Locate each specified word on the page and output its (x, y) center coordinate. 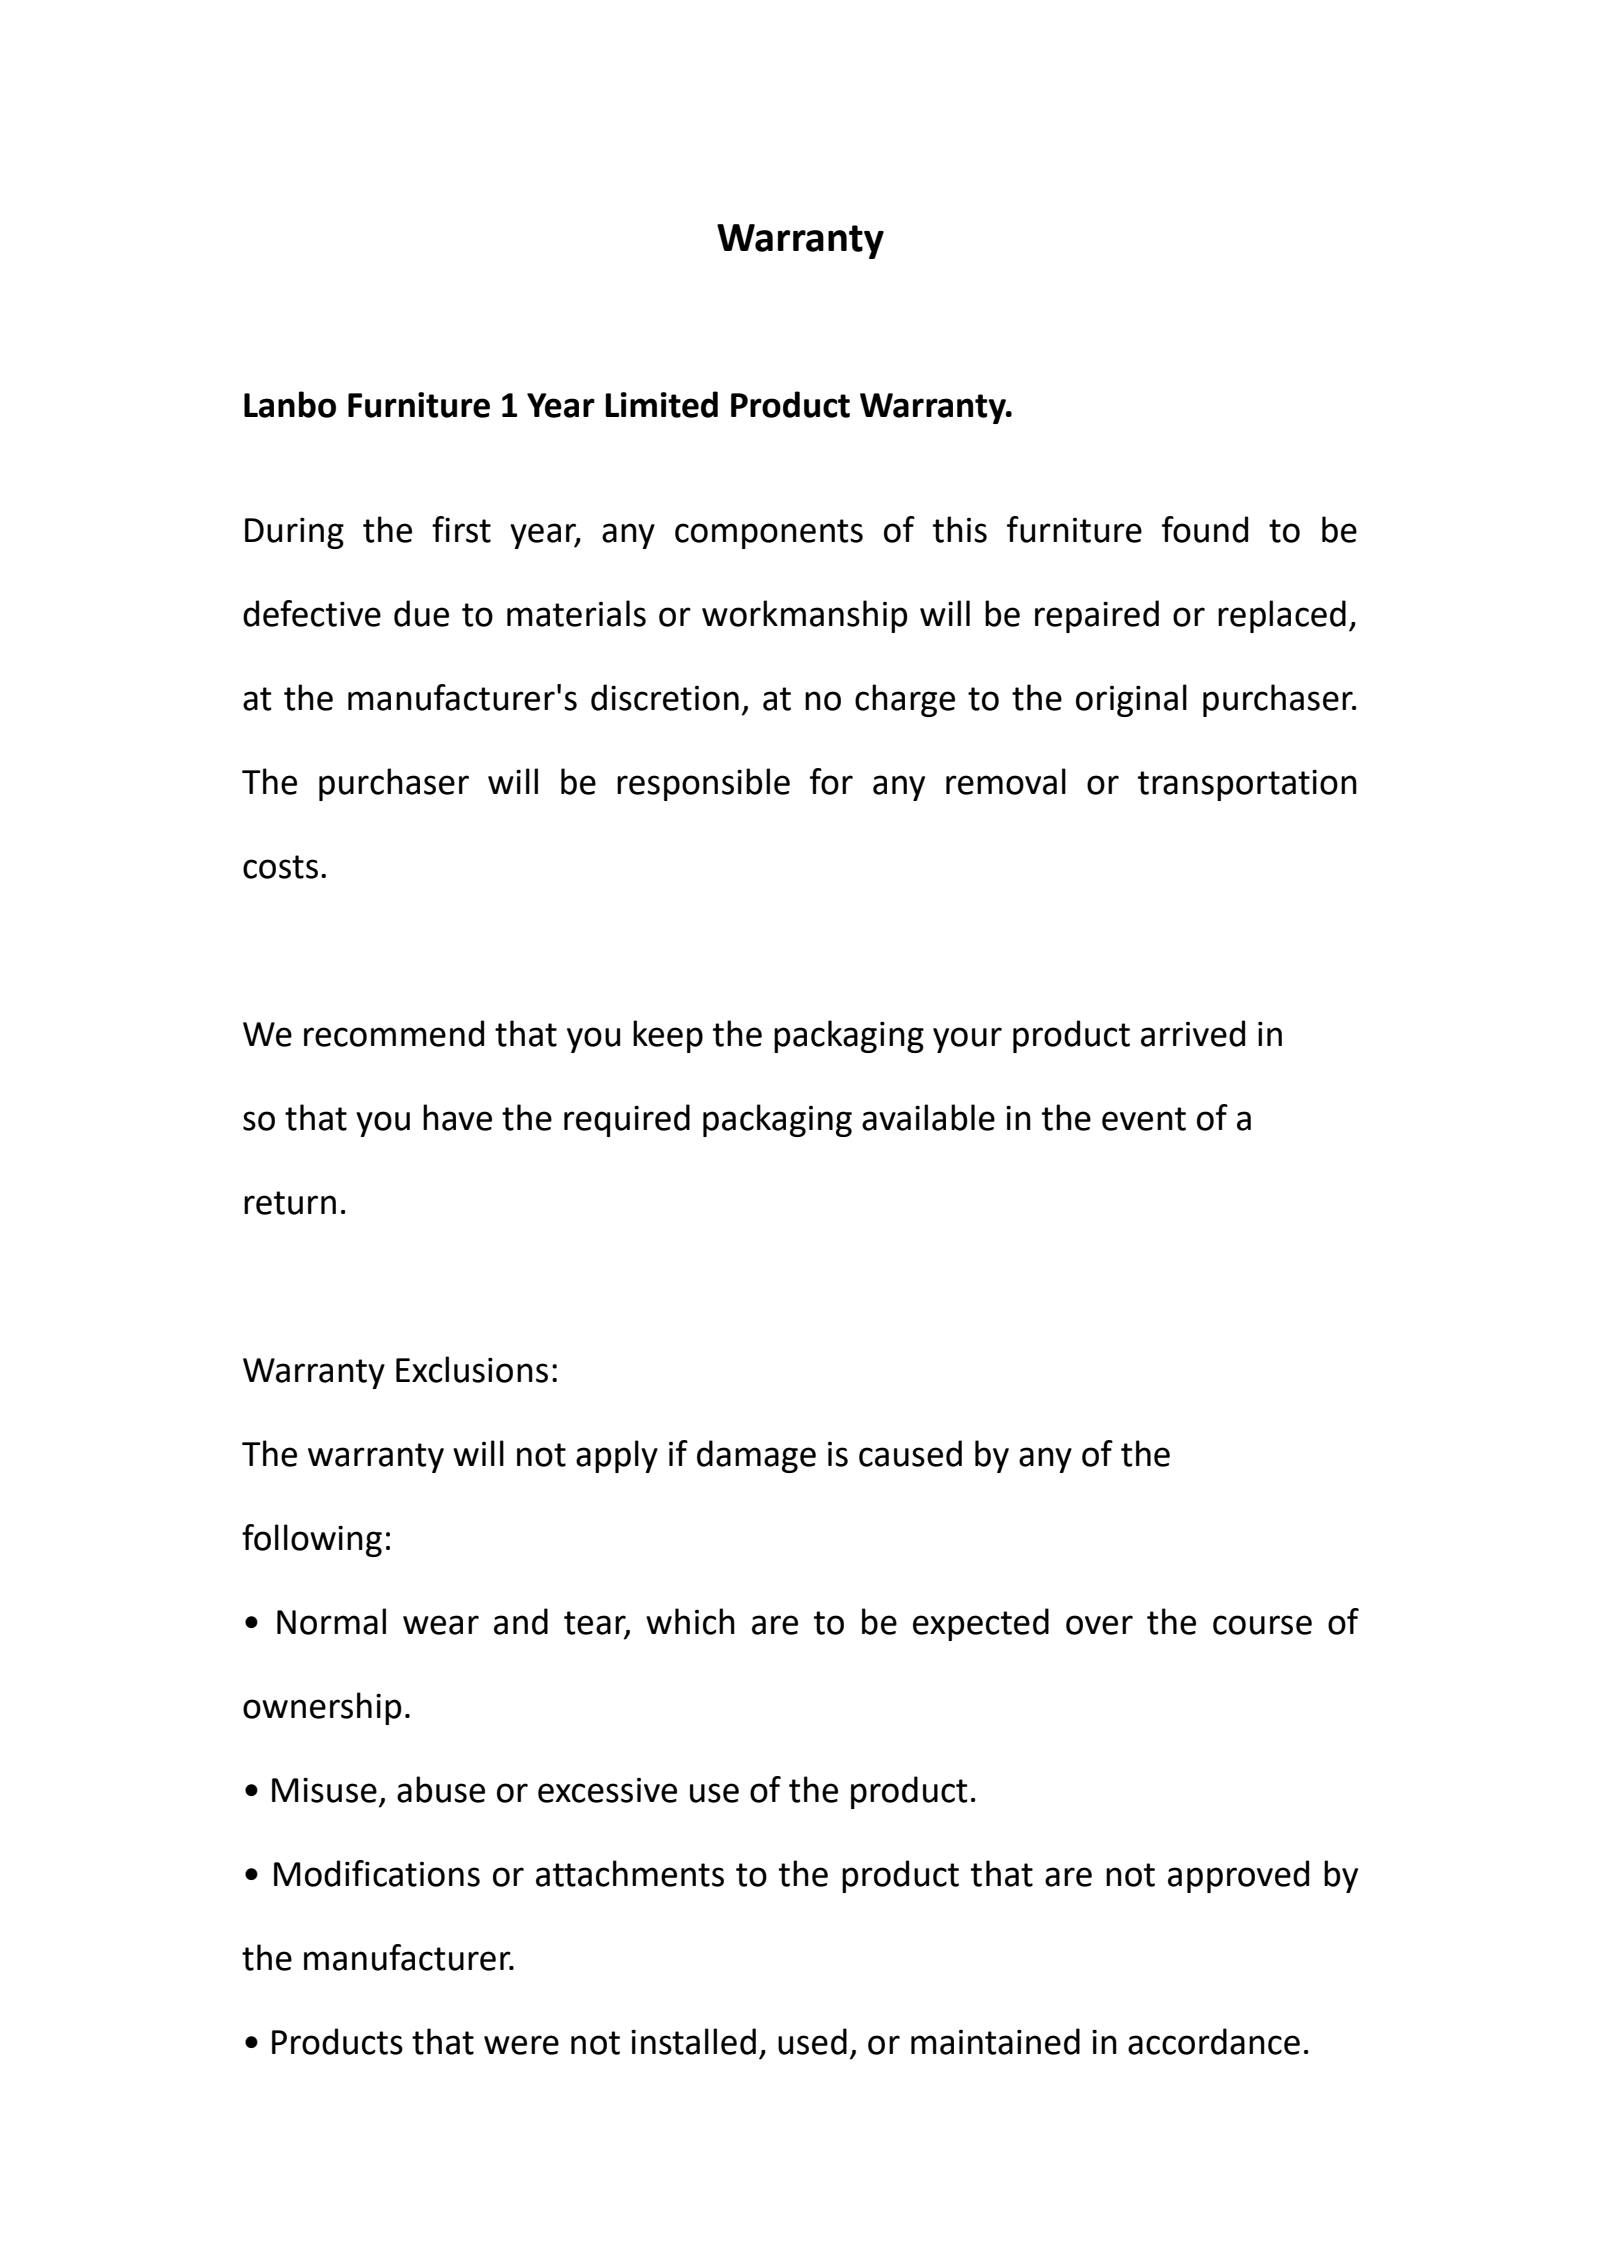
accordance (1214, 2041)
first (461, 529)
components (769, 534)
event (1144, 1119)
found (1205, 529)
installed (693, 2041)
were (521, 2045)
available (928, 1117)
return (290, 1203)
